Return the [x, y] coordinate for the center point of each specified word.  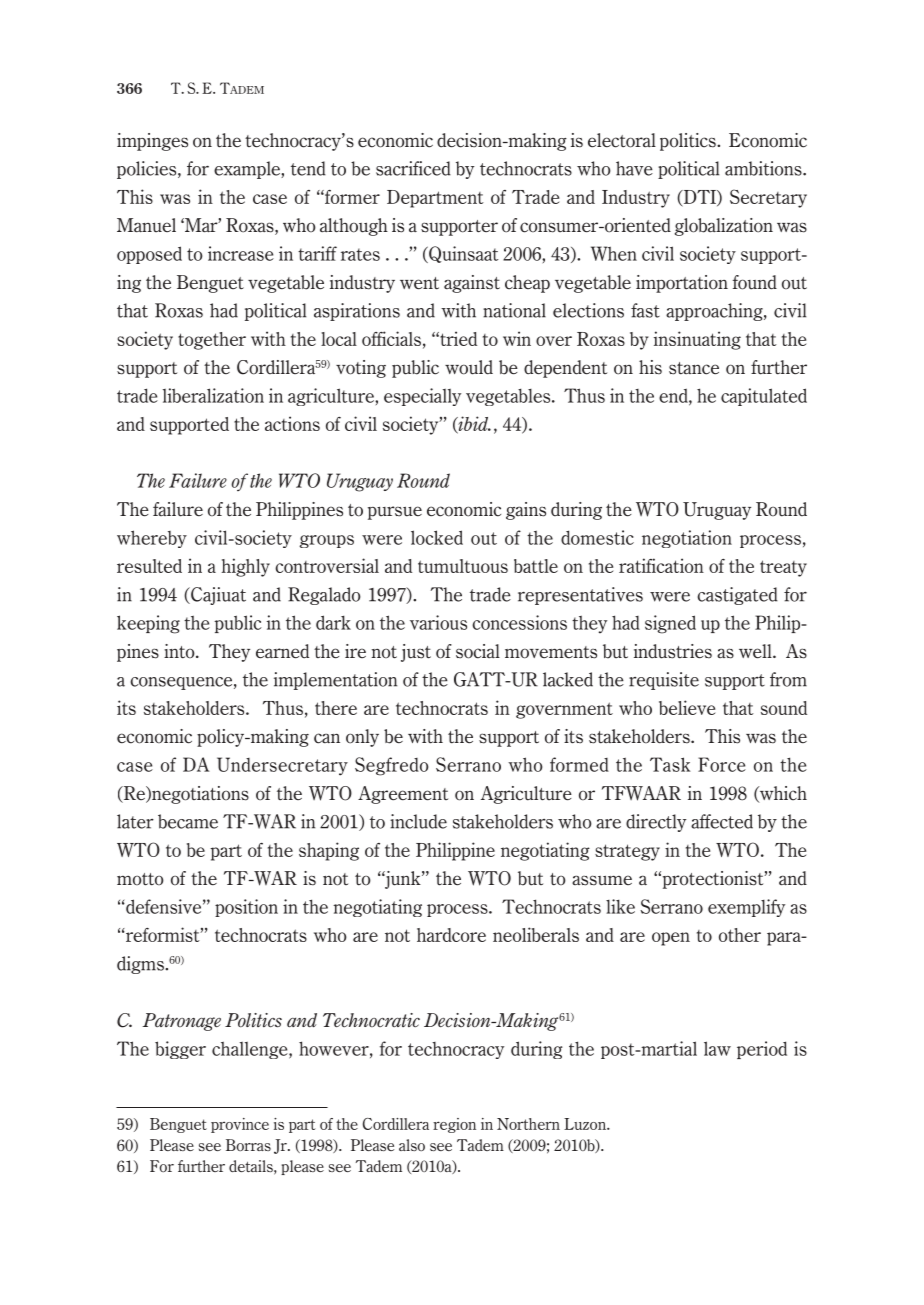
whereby [152, 539]
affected [722, 821]
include [418, 821]
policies [148, 170]
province [240, 1125]
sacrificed [413, 168]
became [188, 821]
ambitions [764, 168]
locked [437, 537]
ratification [661, 565]
